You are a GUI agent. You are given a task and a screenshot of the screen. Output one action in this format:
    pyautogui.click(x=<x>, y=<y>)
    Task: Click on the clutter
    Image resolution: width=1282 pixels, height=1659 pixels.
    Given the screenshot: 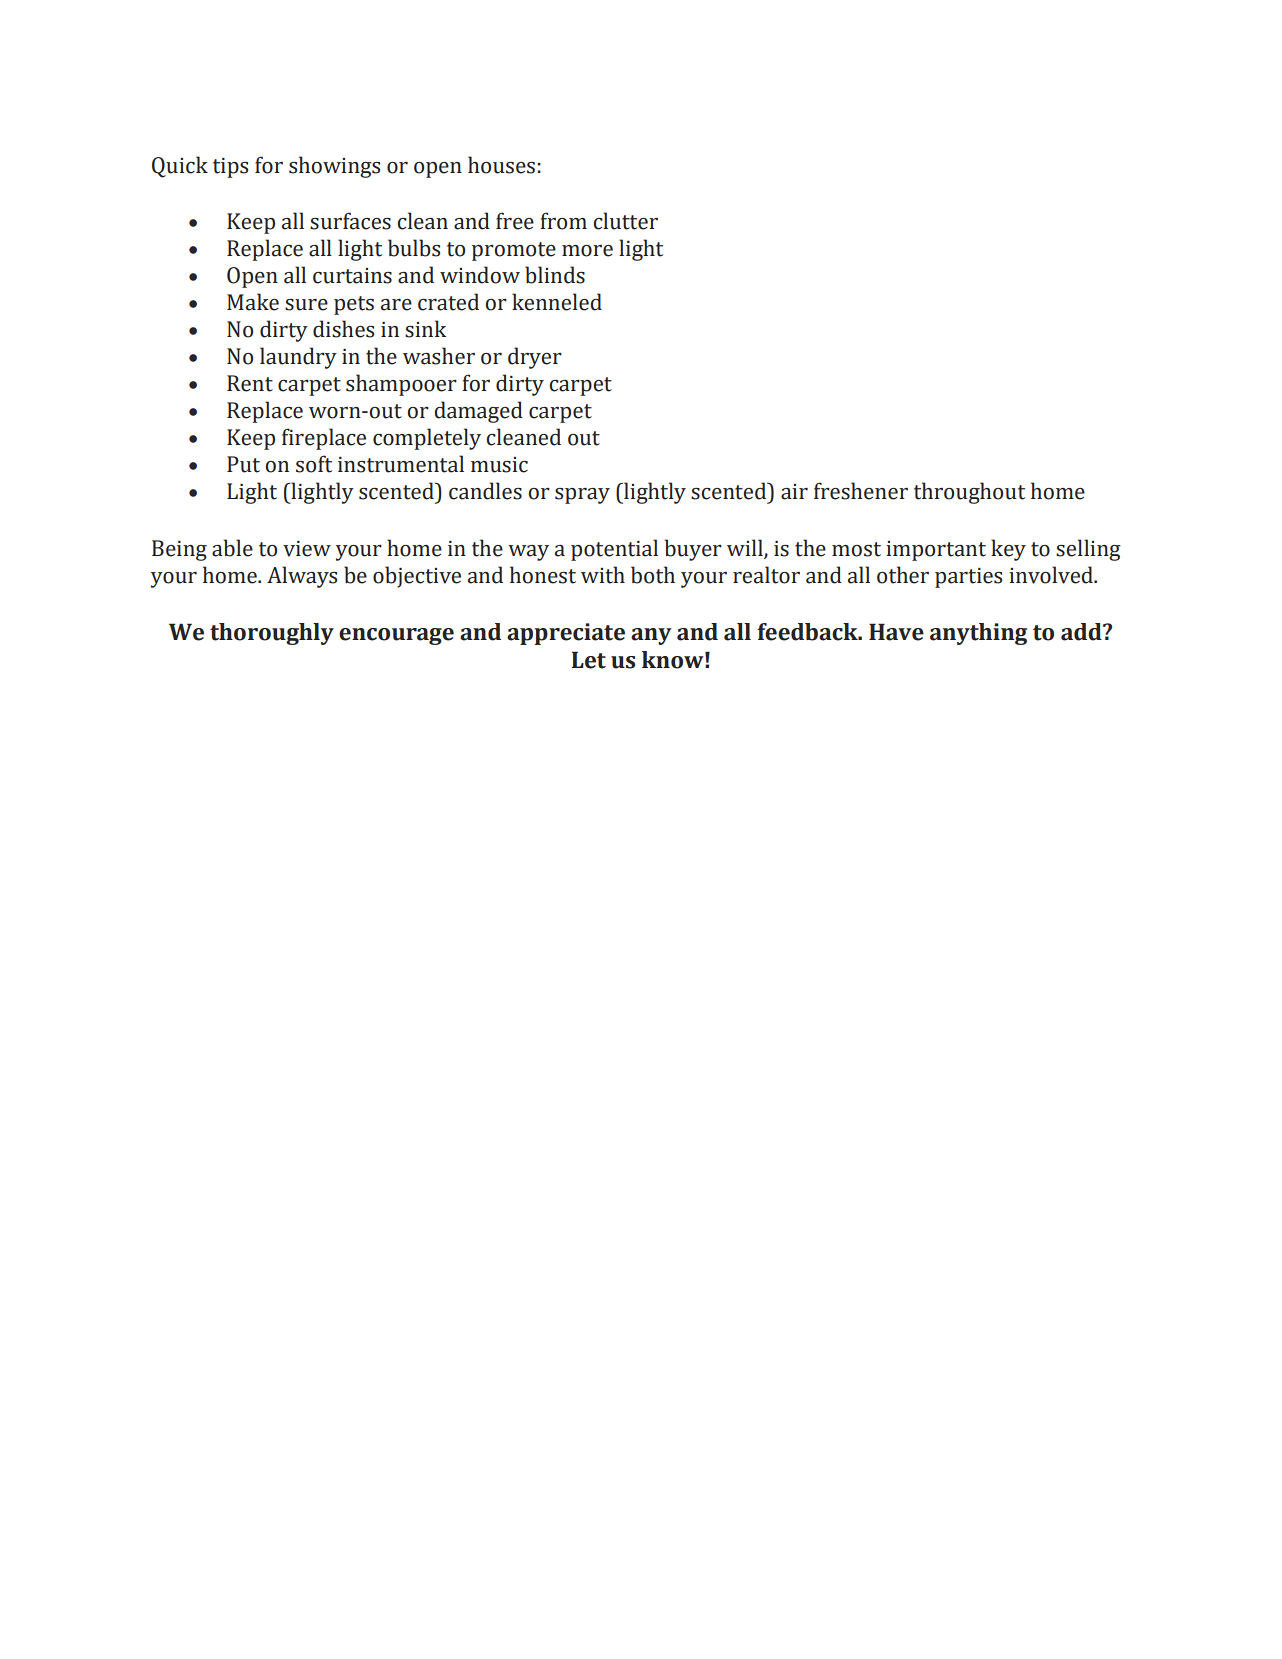 What is the action you would take?
    pyautogui.click(x=625, y=221)
